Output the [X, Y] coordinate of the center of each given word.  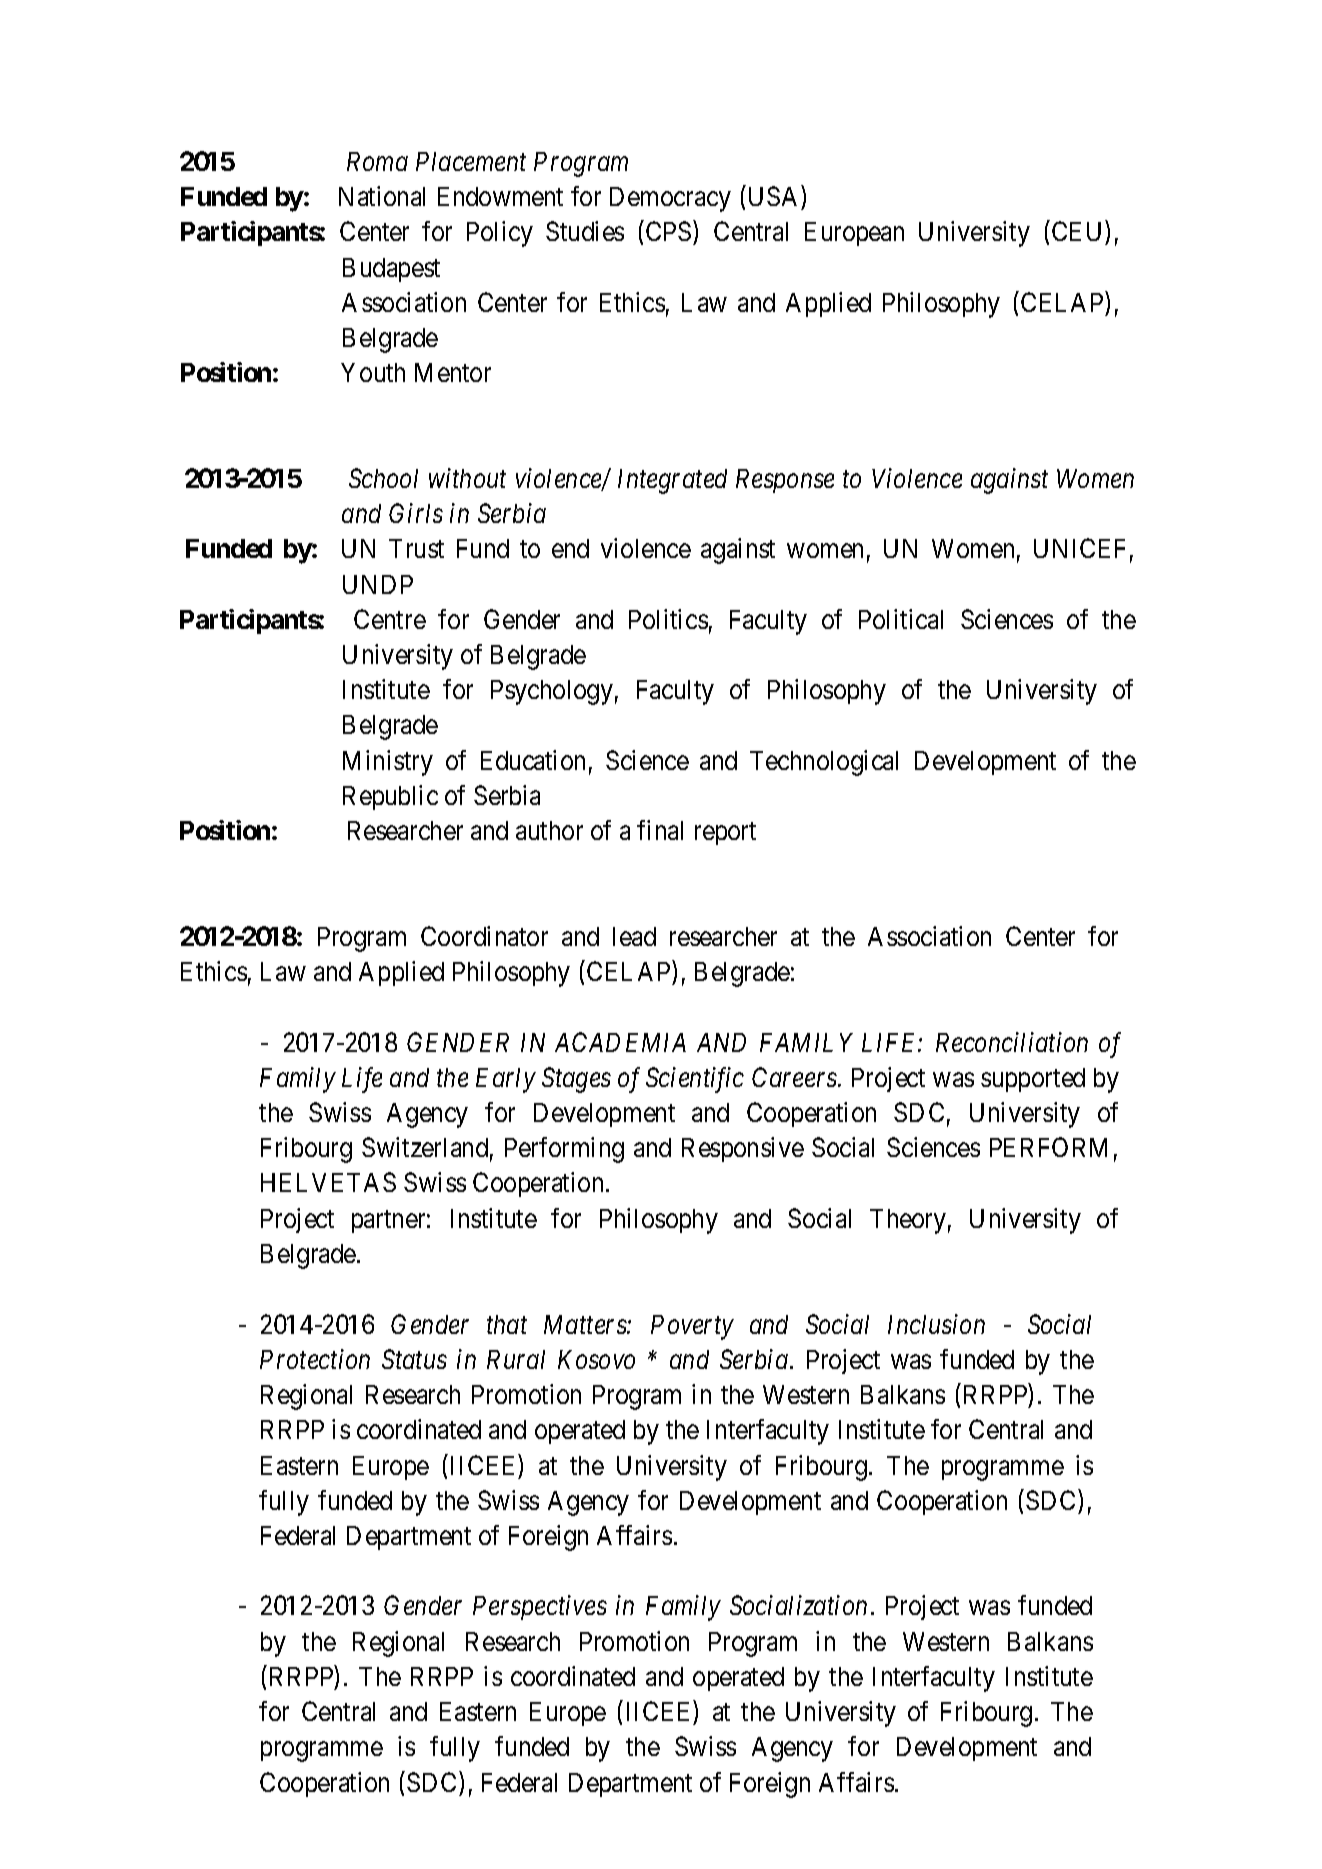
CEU [1076, 231]
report [725, 834]
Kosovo [596, 1359]
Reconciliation [1012, 1042]
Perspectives [540, 1608]
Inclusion [936, 1324]
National [382, 196]
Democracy [670, 199]
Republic [390, 797]
